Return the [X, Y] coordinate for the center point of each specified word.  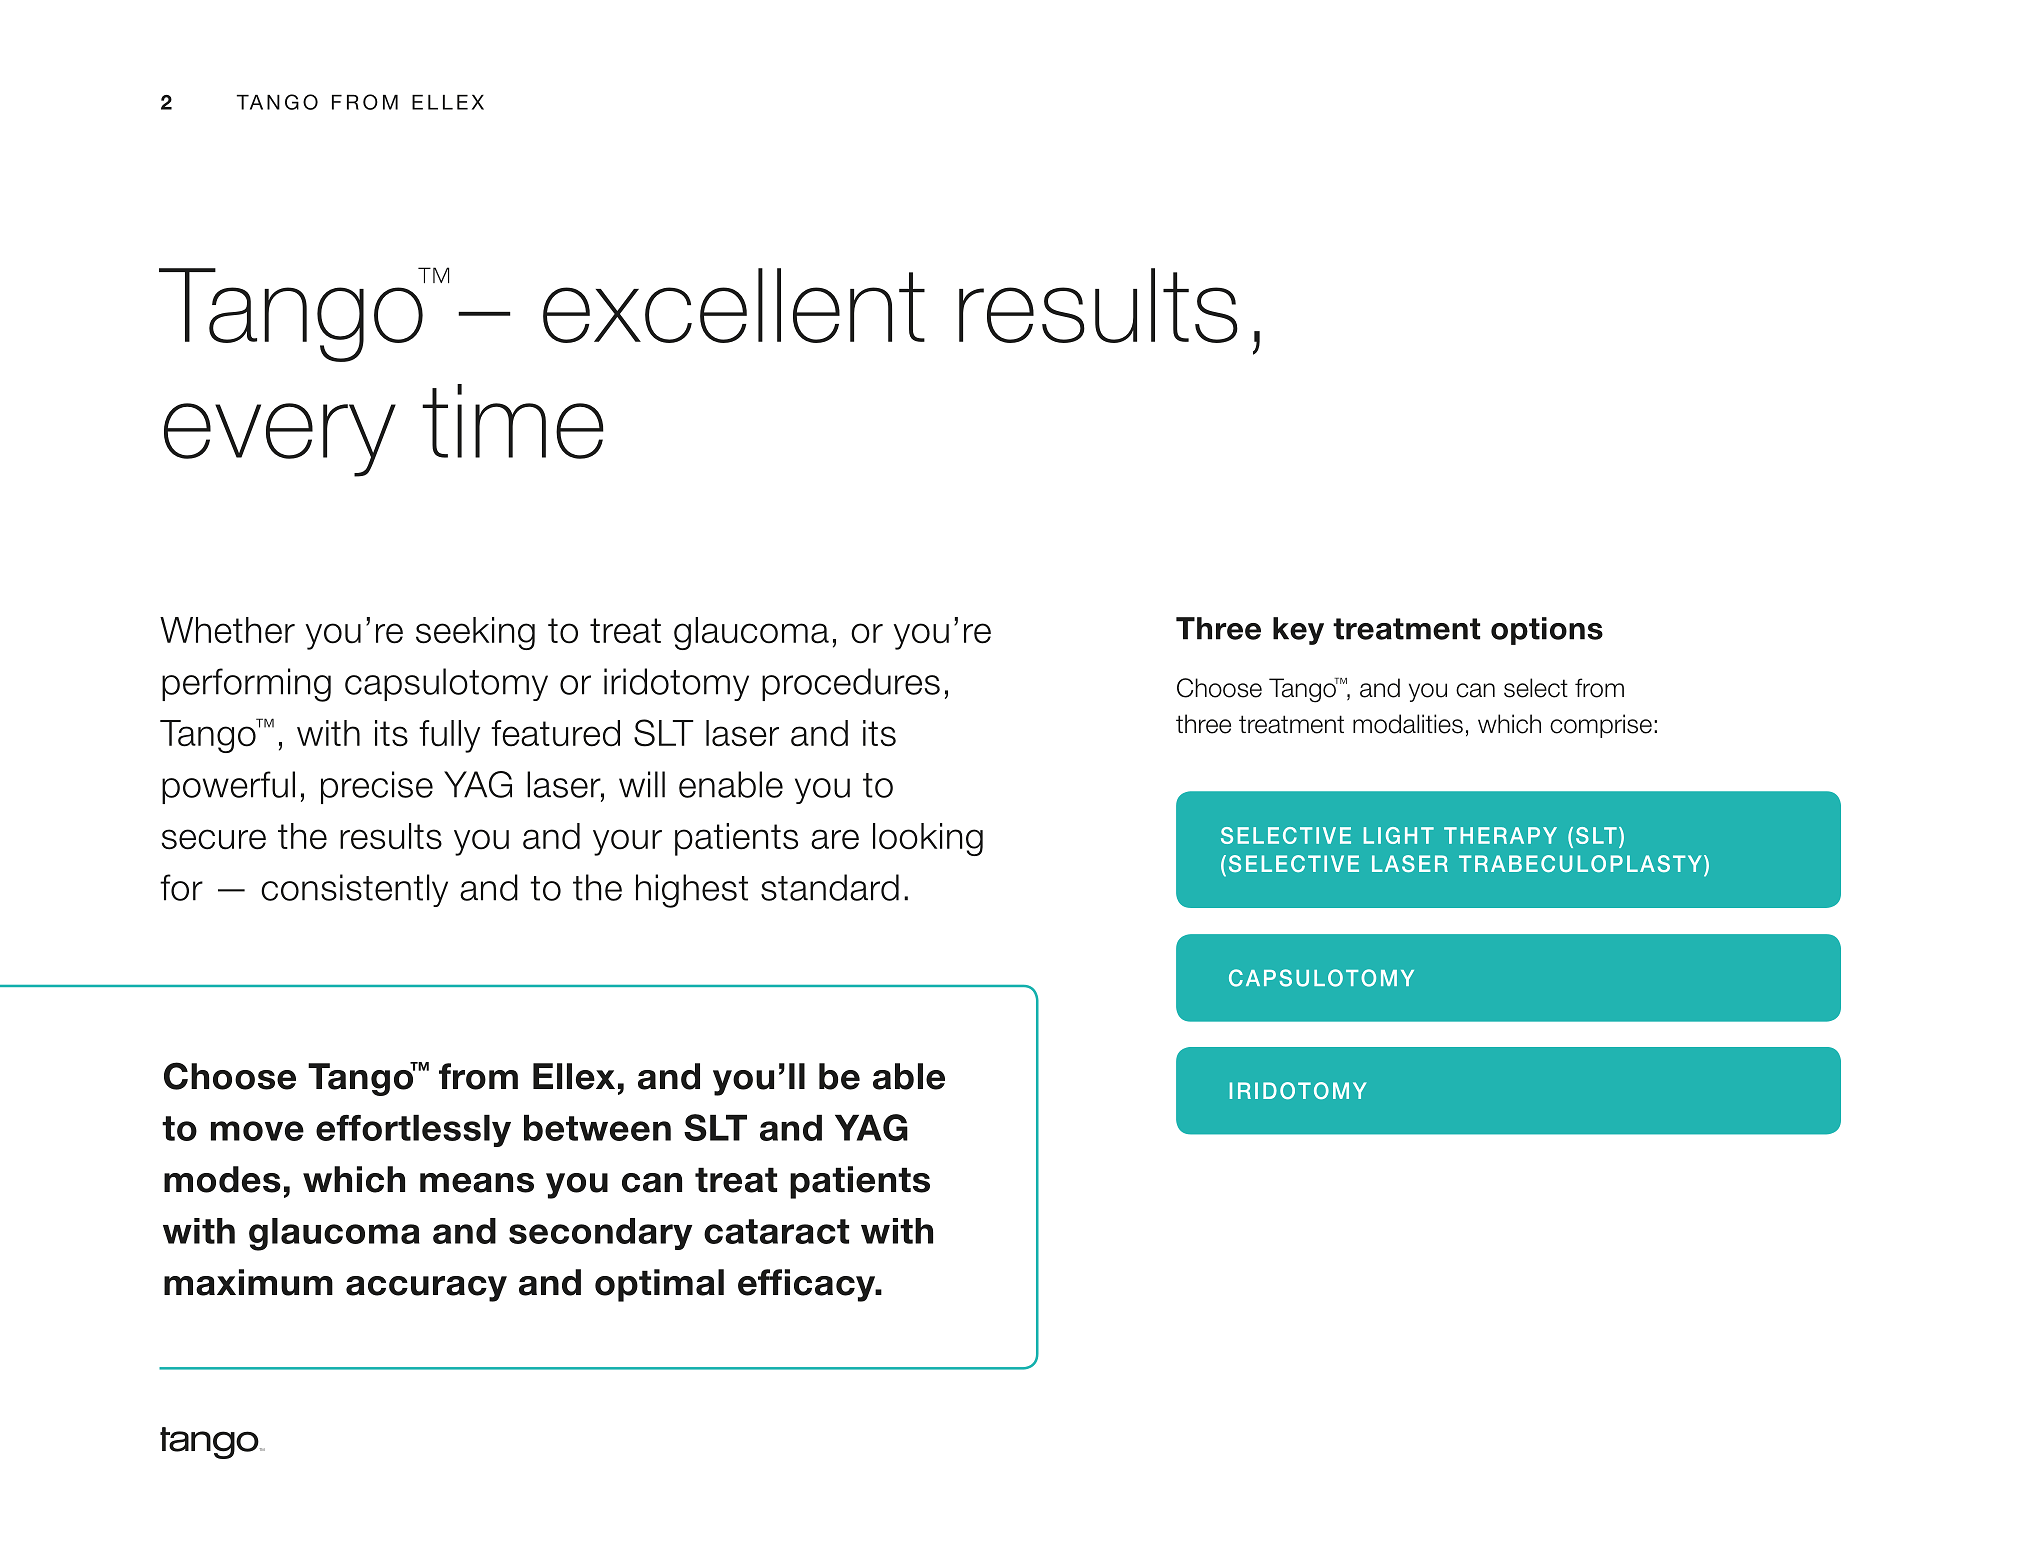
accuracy [426, 1289]
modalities [1408, 724]
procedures [851, 684]
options [1547, 631]
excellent [734, 305]
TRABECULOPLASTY [1580, 863]
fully [449, 736]
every [280, 440]
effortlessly [413, 1130]
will [642, 784]
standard [830, 887]
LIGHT [1399, 835]
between [597, 1127]
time [513, 421]
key [1298, 631]
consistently [354, 890]
